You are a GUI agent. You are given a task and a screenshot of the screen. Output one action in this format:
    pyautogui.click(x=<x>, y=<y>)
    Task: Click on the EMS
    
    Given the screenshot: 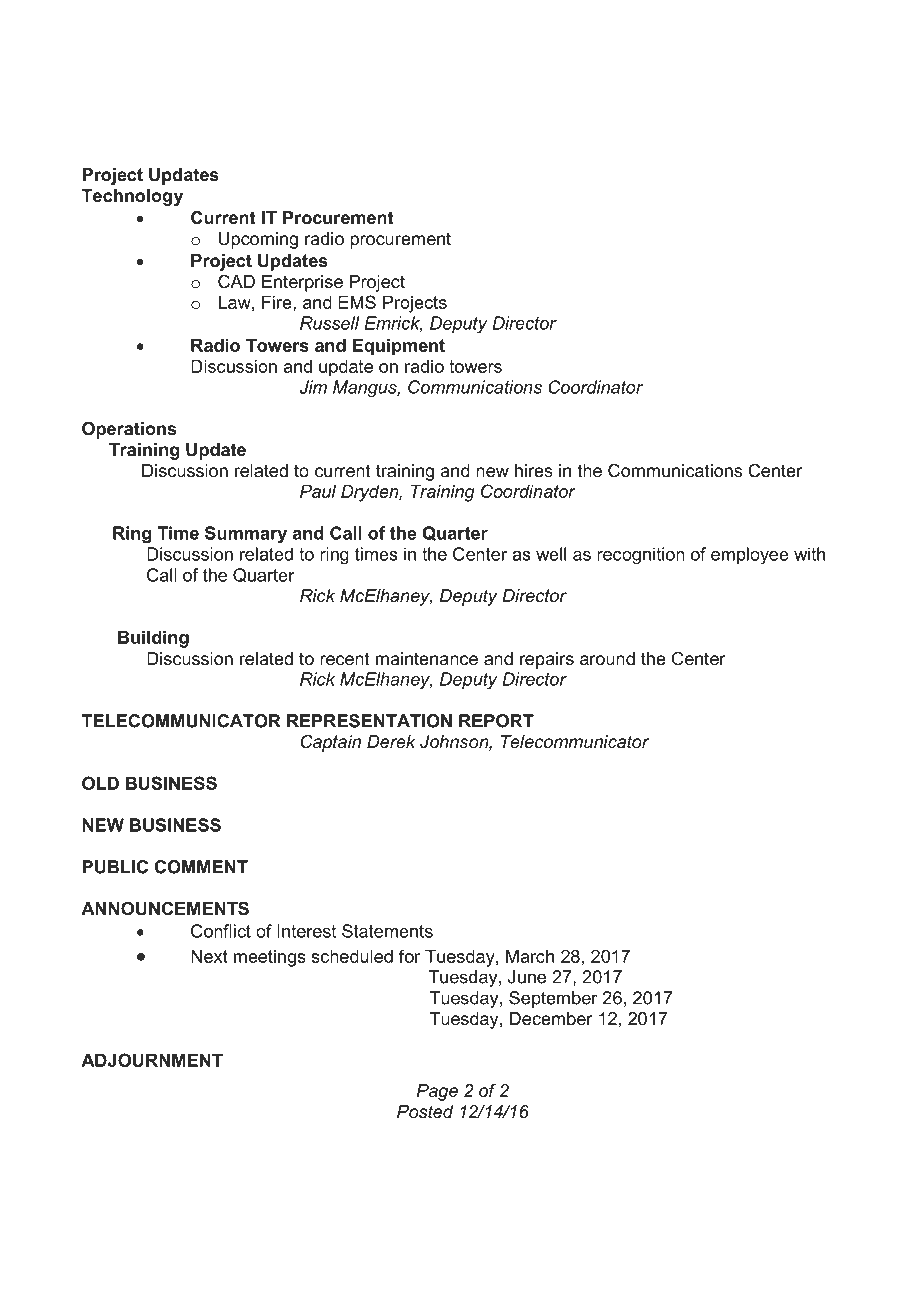 What is the action you would take?
    pyautogui.click(x=357, y=302)
